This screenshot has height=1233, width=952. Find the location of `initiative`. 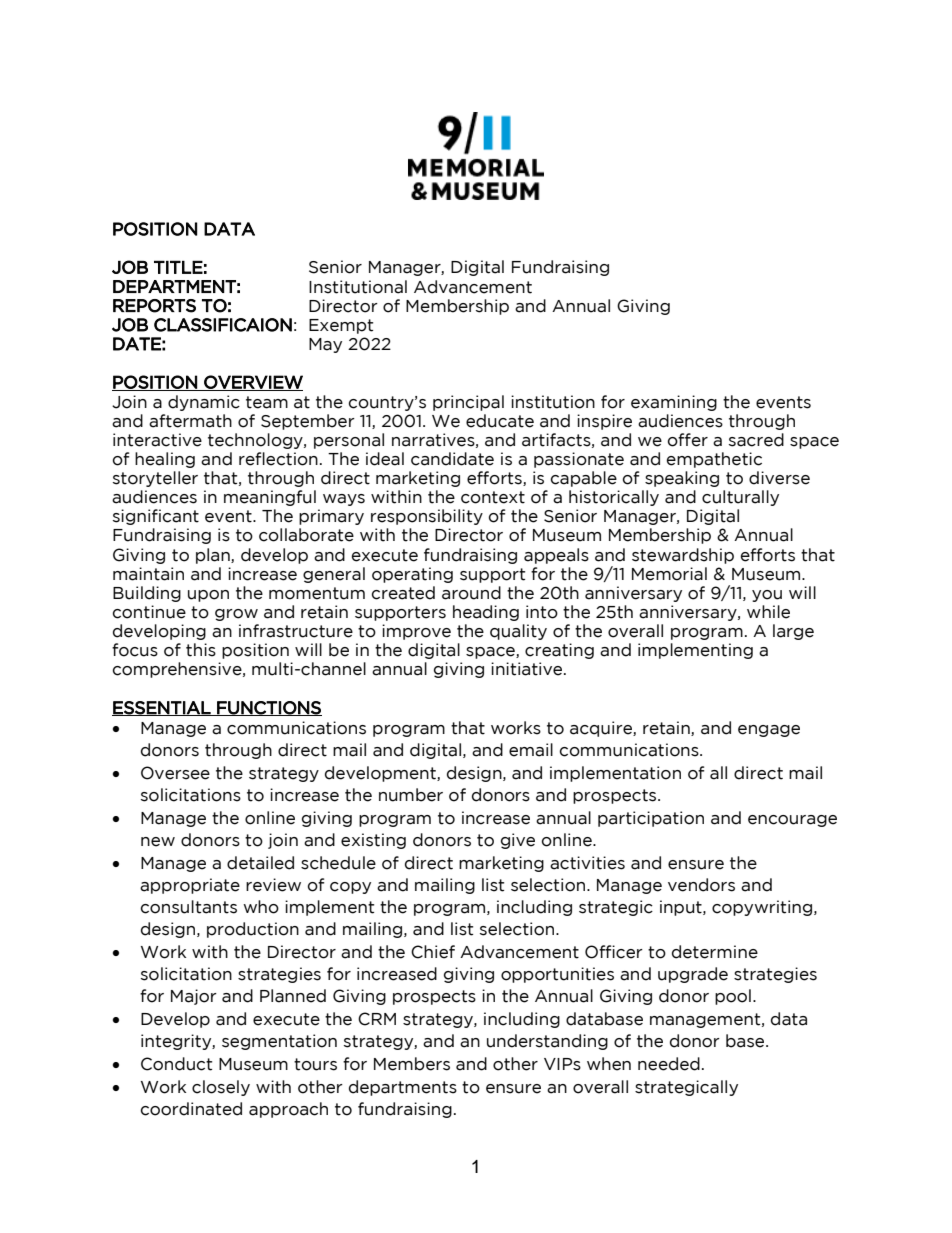

initiative is located at coordinates (528, 669).
